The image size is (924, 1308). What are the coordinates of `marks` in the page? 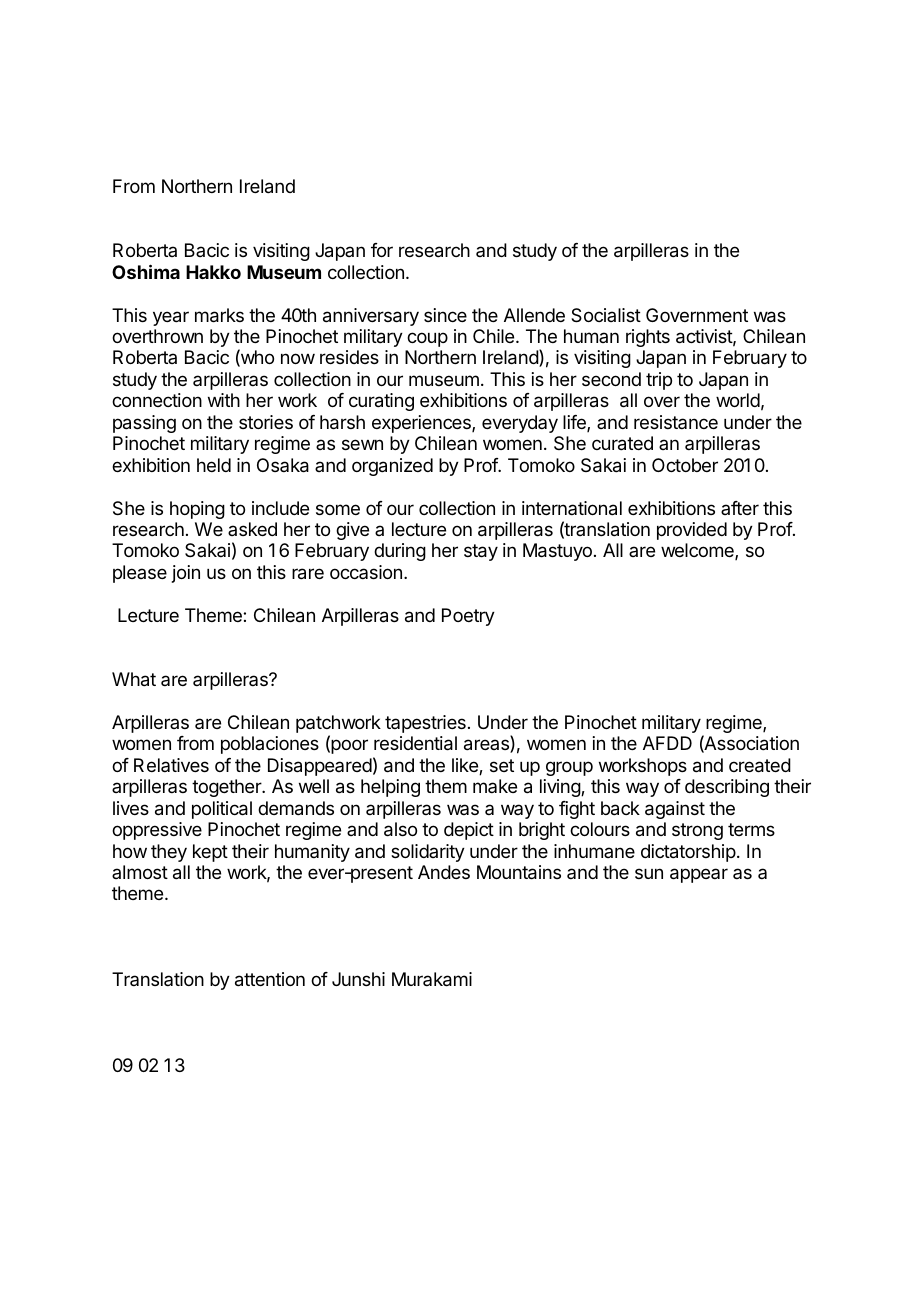 It's located at (219, 315).
